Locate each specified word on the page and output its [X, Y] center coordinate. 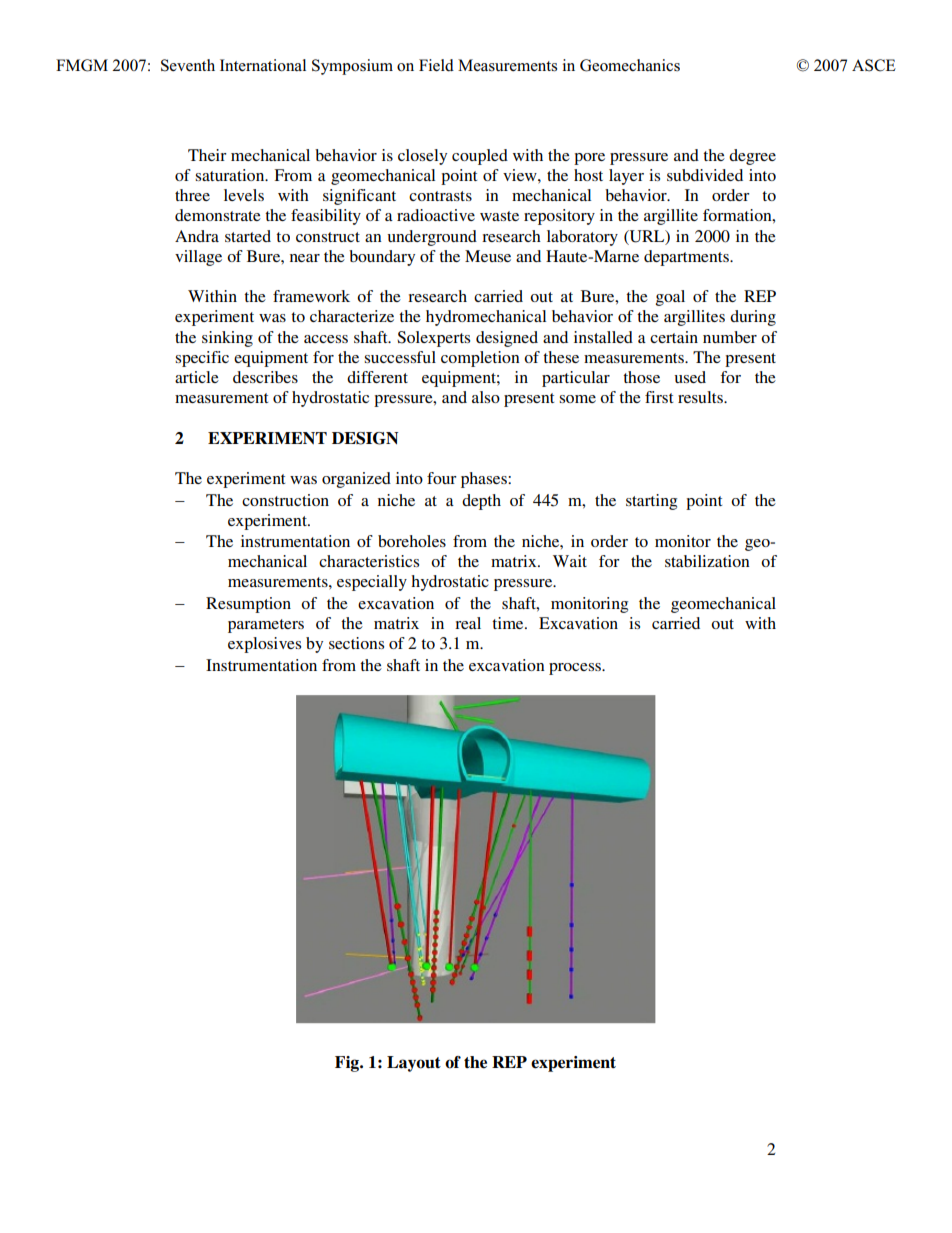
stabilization [707, 561]
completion [480, 359]
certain [674, 337]
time [509, 623]
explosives [264, 645]
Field [436, 65]
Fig [348, 1064]
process [576, 669]
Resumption [248, 605]
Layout [414, 1064]
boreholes [412, 541]
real [468, 623]
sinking [227, 339]
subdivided [705, 175]
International [263, 65]
